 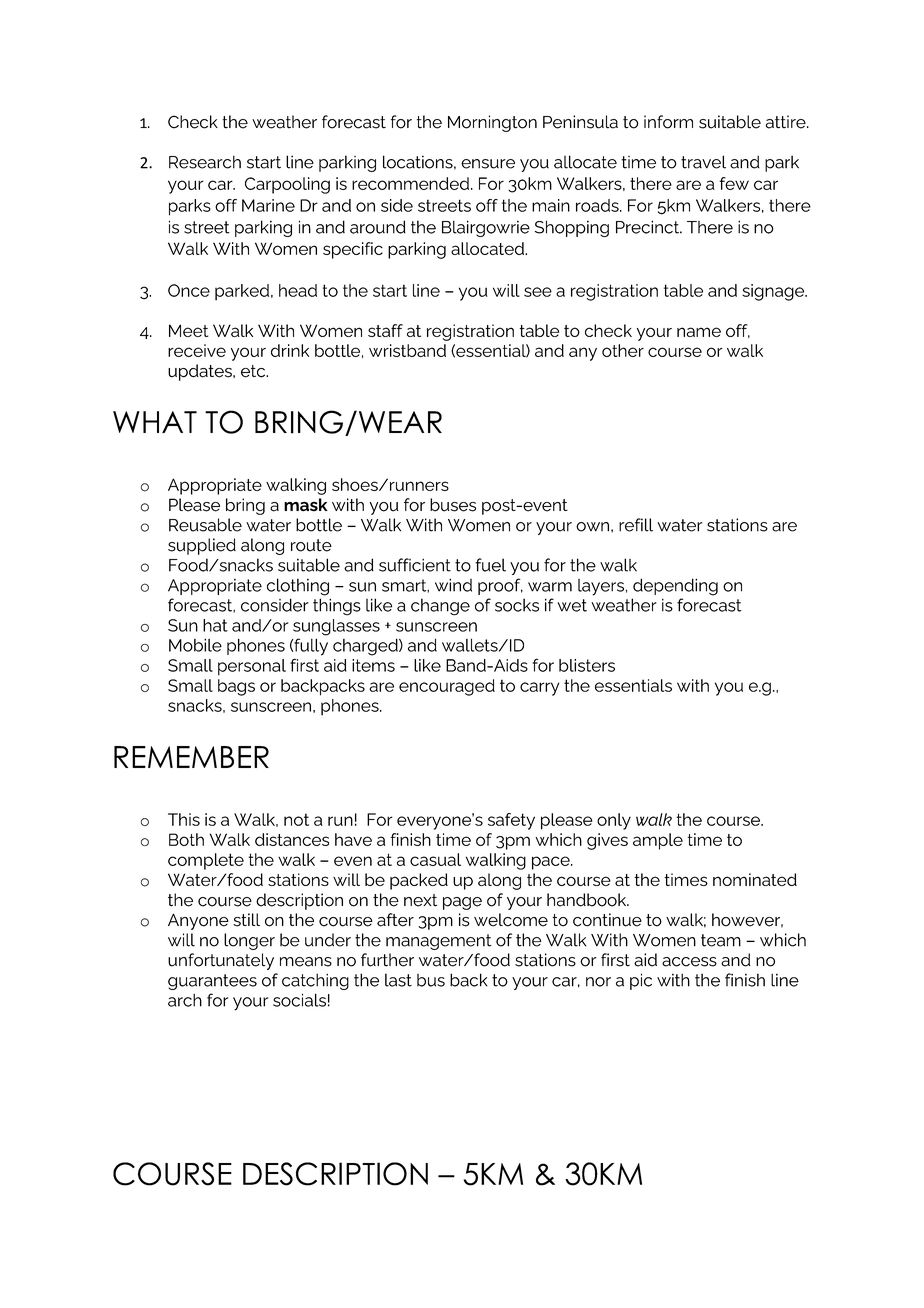 I want to click on supplied, so click(x=202, y=546).
